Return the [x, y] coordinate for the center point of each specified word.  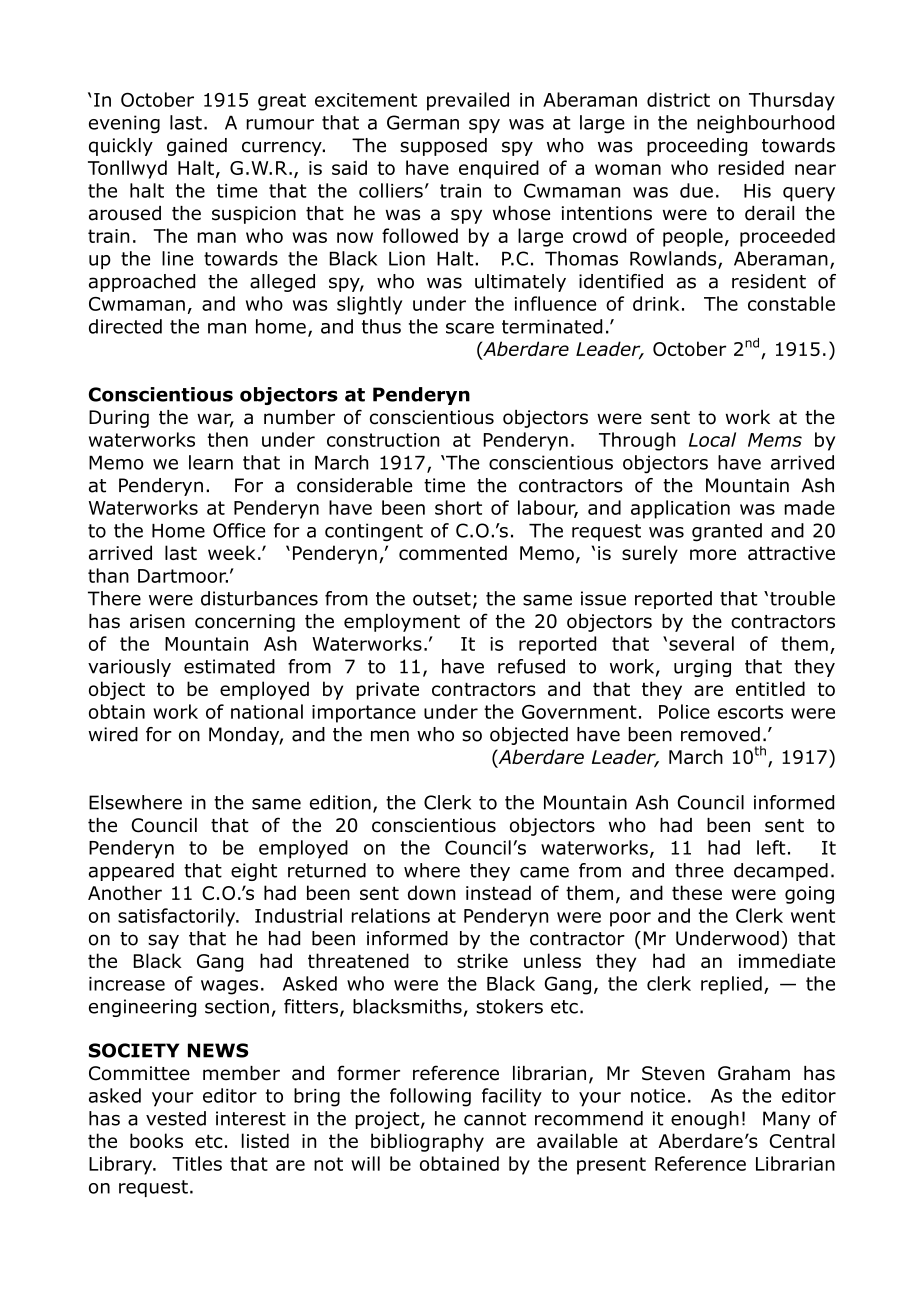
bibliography [427, 1142]
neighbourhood [765, 124]
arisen [157, 621]
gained [197, 147]
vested [176, 1118]
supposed [443, 147]
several [701, 643]
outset [442, 599]
